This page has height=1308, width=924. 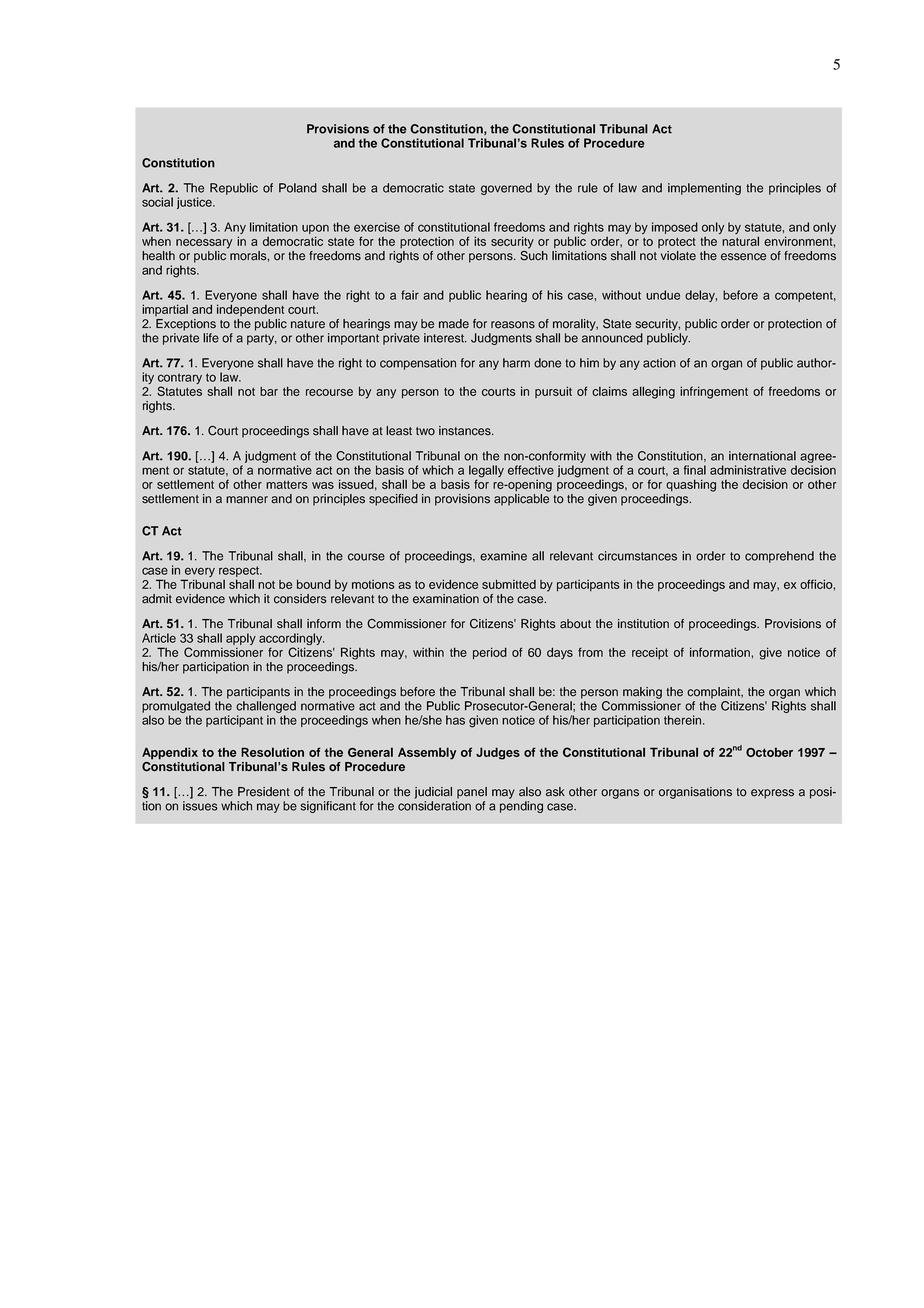 What do you see at coordinates (506, 189) in the page?
I see `governed` at bounding box center [506, 189].
